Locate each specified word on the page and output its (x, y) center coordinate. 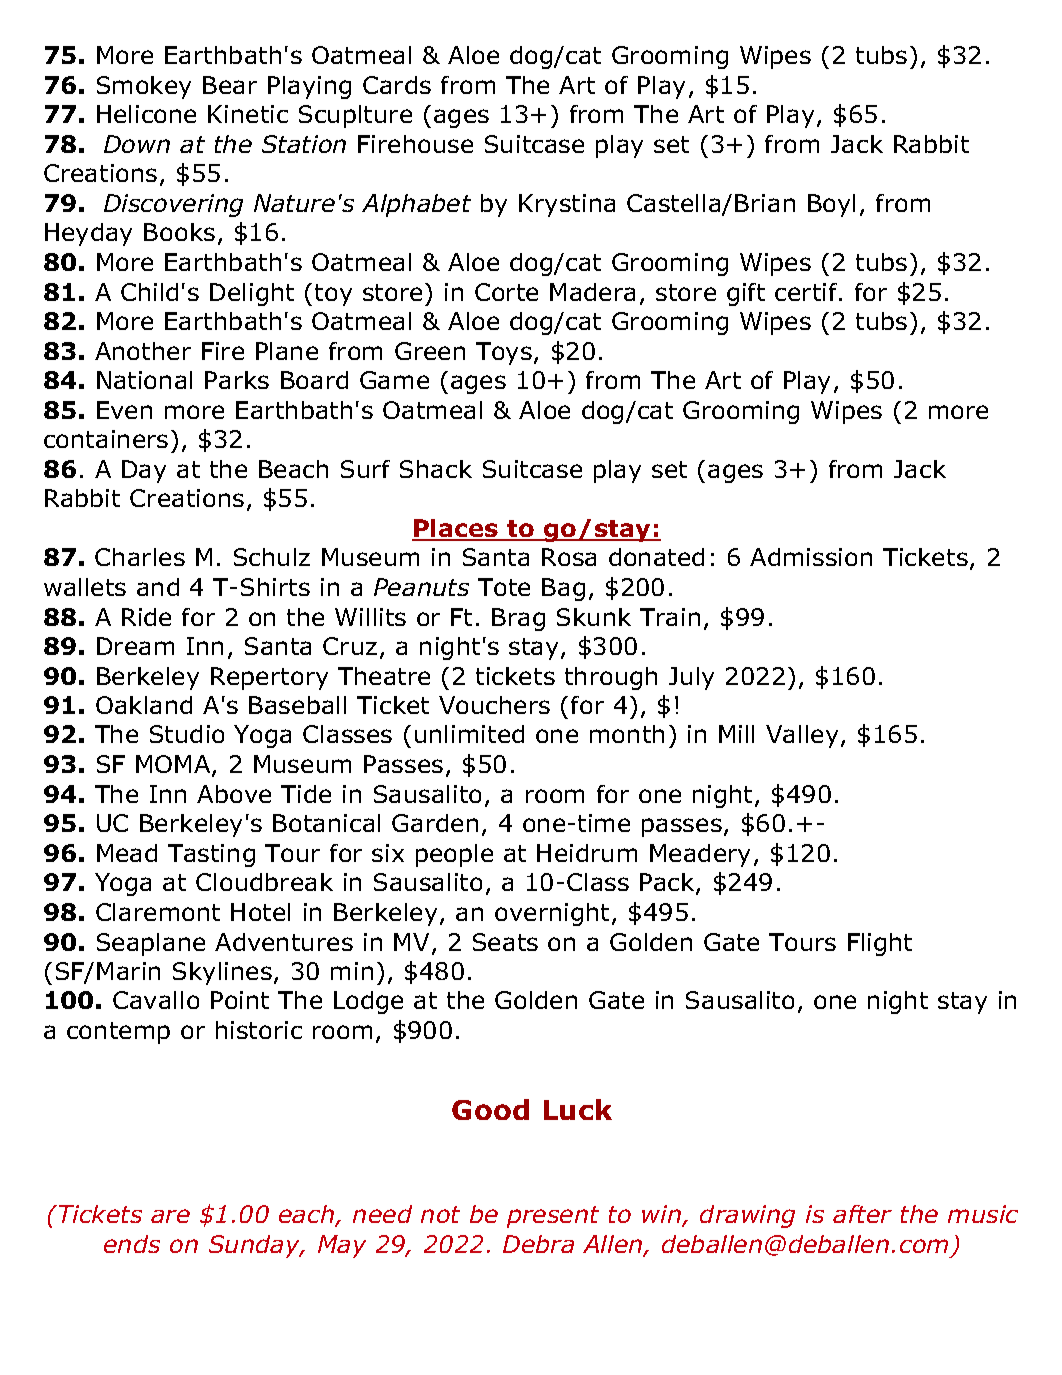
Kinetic (248, 114)
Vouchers (494, 705)
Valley (802, 736)
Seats (505, 942)
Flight (880, 944)
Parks (237, 380)
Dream (135, 646)
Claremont (158, 912)
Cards (397, 85)
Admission (811, 557)
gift (746, 294)
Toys (504, 353)
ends (132, 1244)
